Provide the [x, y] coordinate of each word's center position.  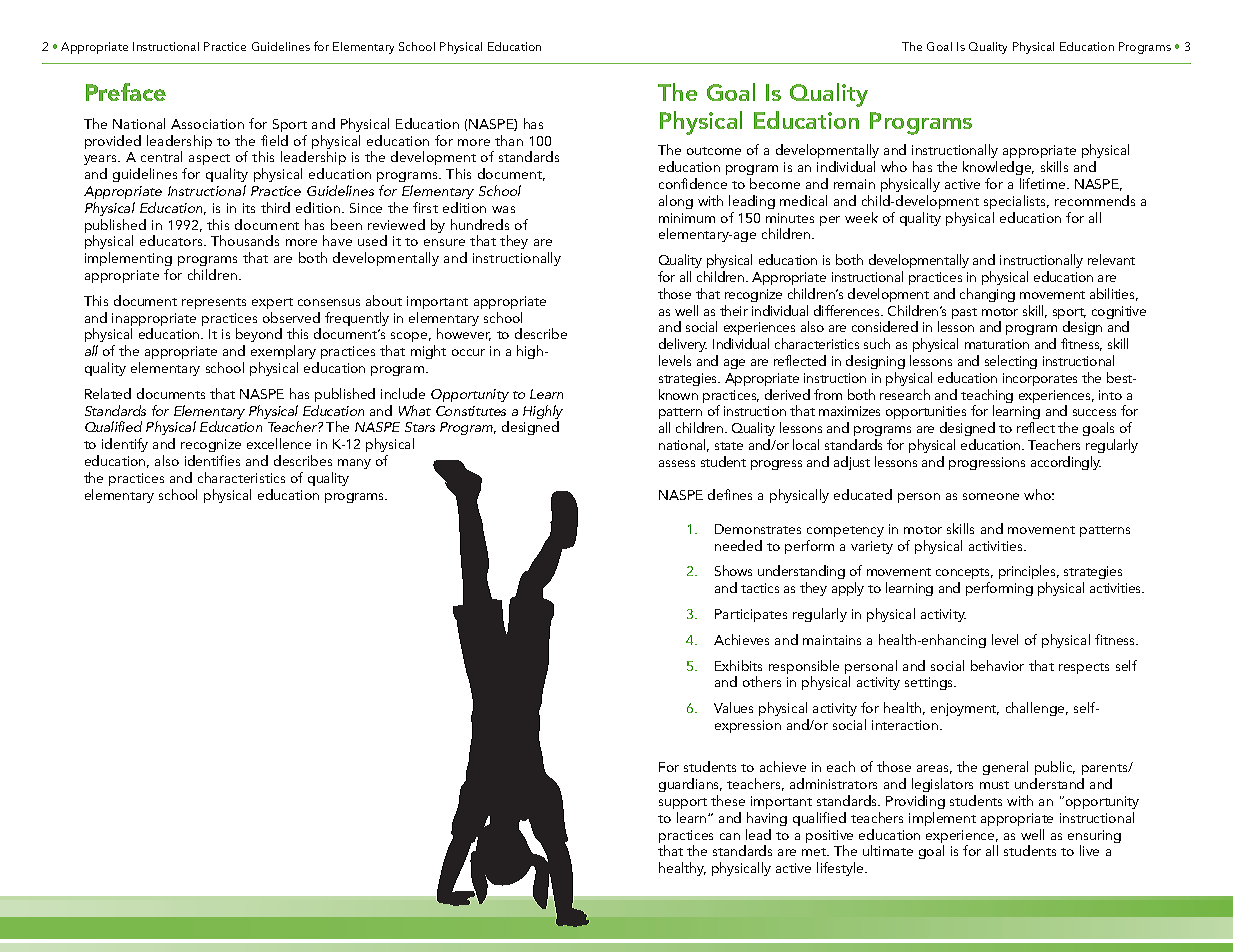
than [509, 140]
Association [207, 124]
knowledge [998, 168]
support [683, 803]
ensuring [1094, 838]
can [730, 836]
